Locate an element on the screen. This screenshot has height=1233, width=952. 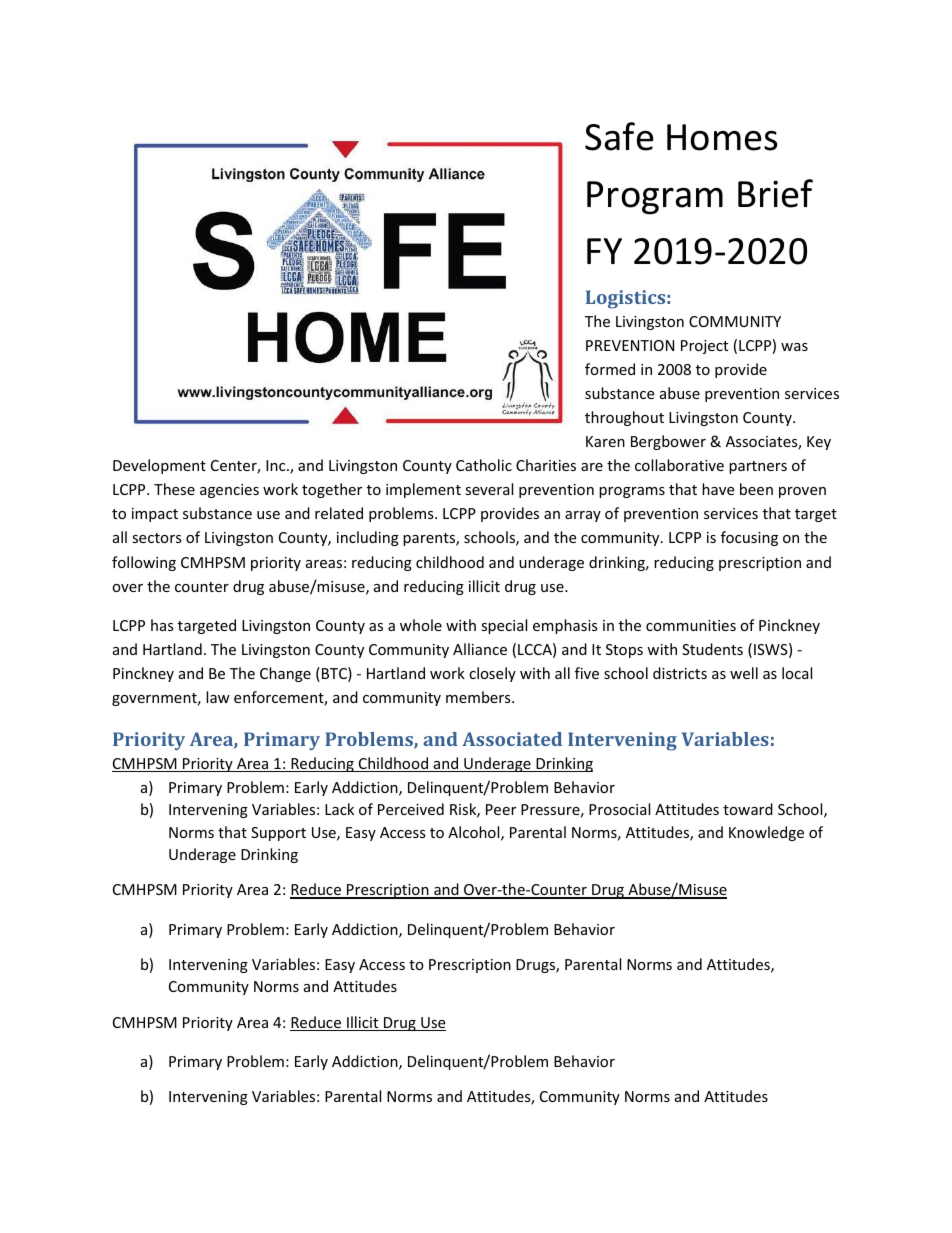
been is located at coordinates (756, 489).
